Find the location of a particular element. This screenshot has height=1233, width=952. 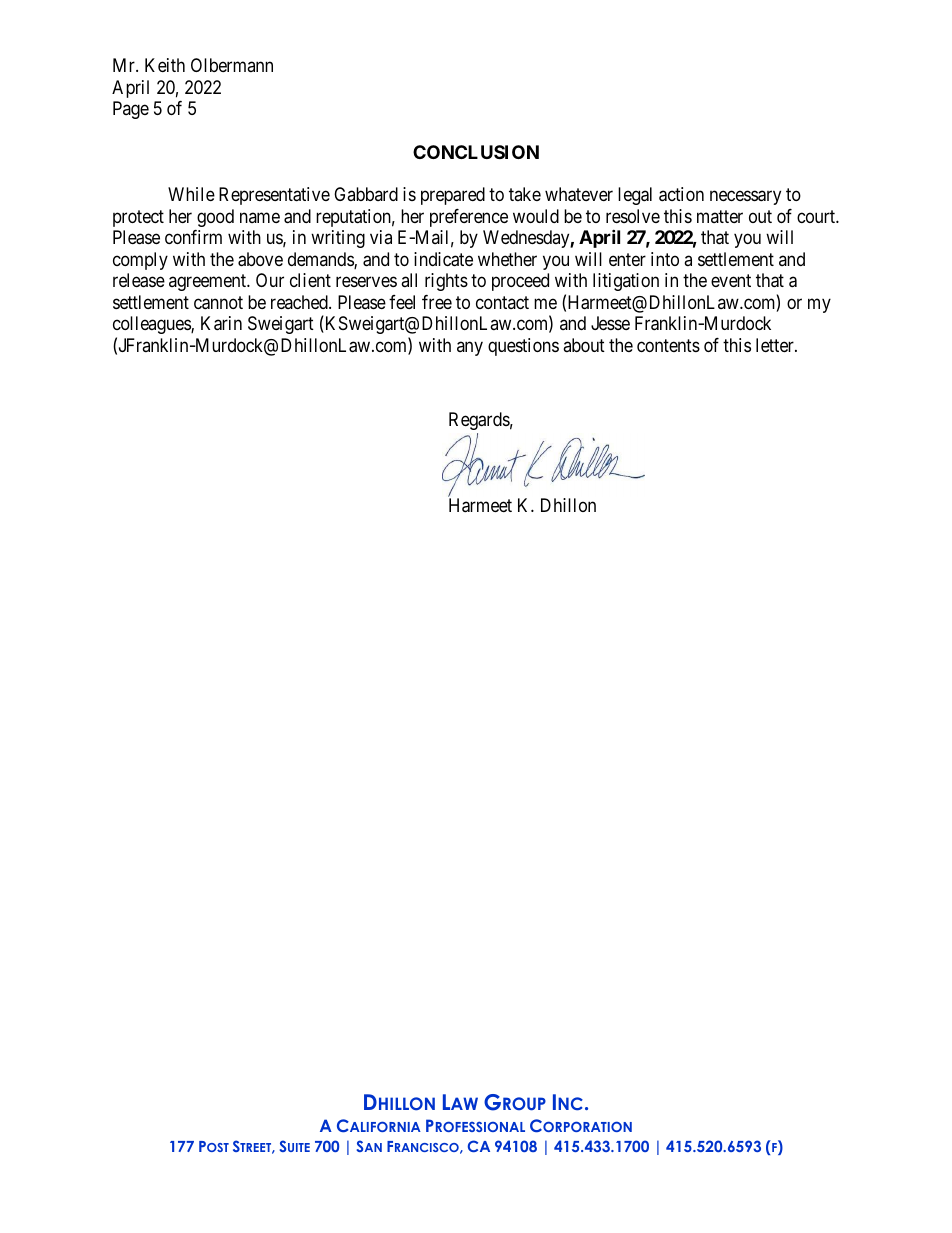

CONCLUSION is located at coordinates (476, 152).
